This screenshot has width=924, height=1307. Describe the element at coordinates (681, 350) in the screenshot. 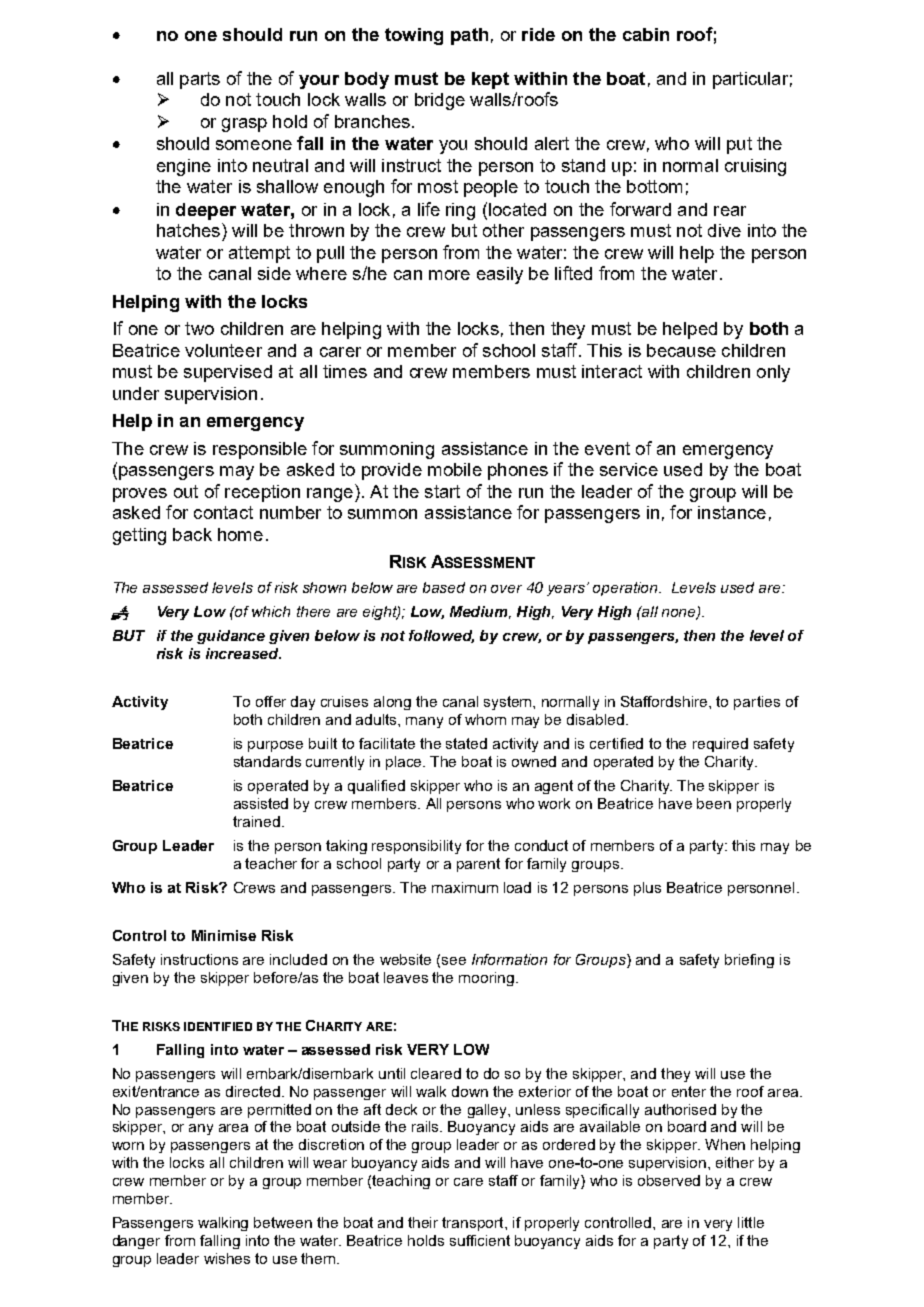

I see `because` at that location.
